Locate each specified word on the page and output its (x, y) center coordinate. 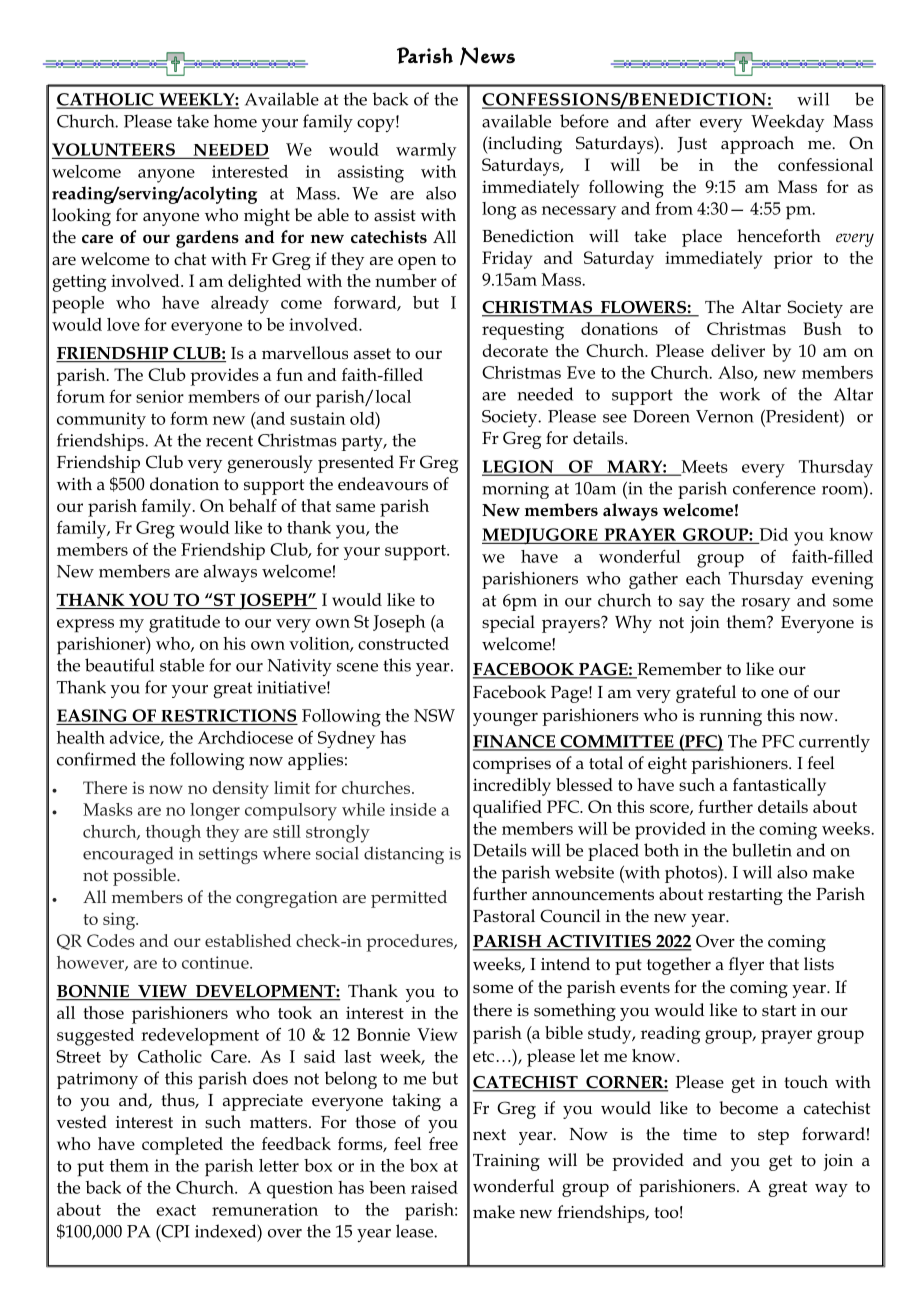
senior (160, 396)
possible (145, 877)
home (235, 121)
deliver (738, 350)
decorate (515, 350)
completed (182, 1146)
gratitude (184, 624)
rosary (766, 604)
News (487, 56)
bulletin (762, 850)
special (508, 624)
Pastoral (504, 916)
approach (757, 145)
